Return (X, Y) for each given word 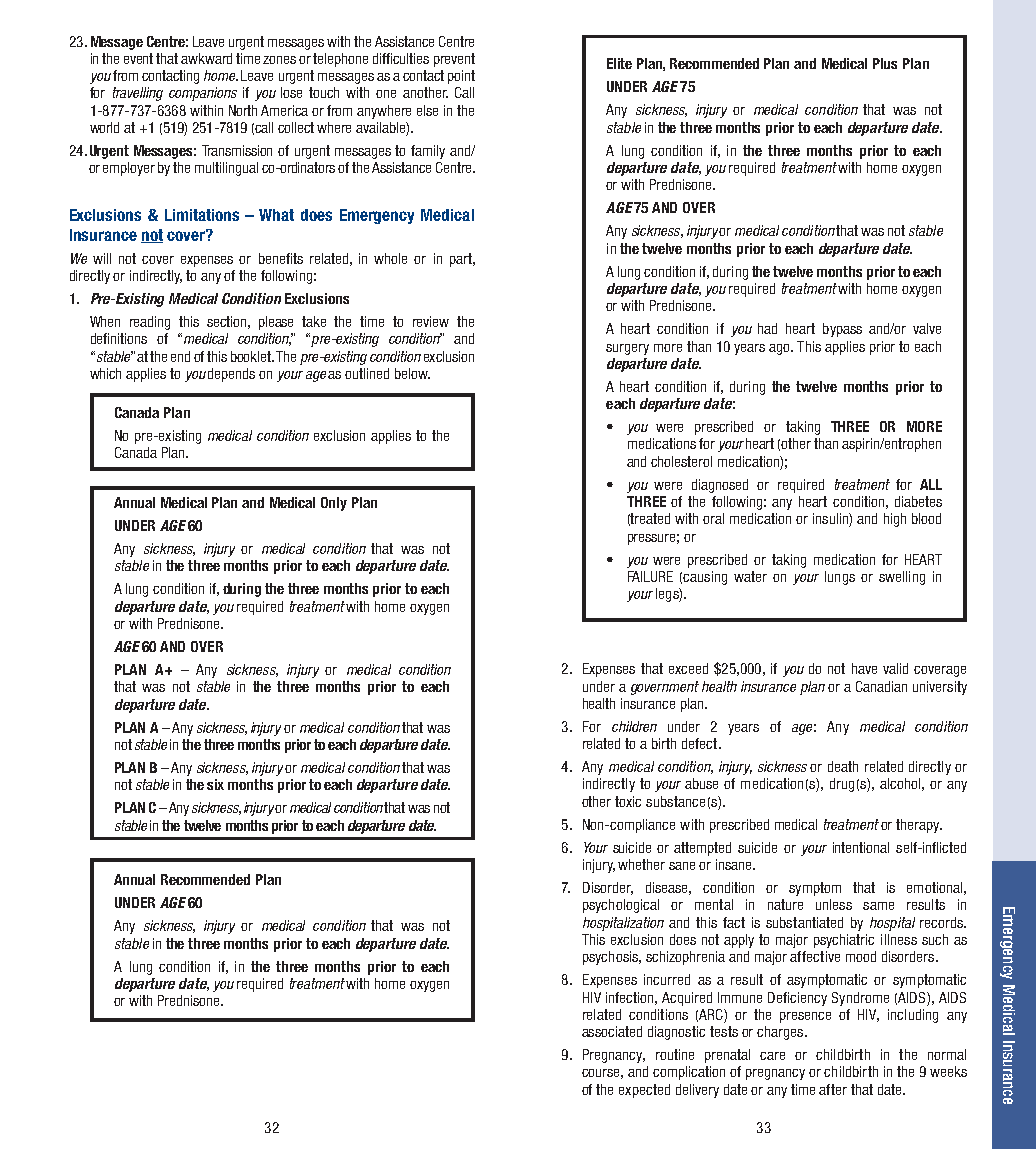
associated (612, 1031)
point (461, 77)
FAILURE (650, 576)
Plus (885, 63)
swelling (902, 578)
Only (334, 504)
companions (203, 94)
